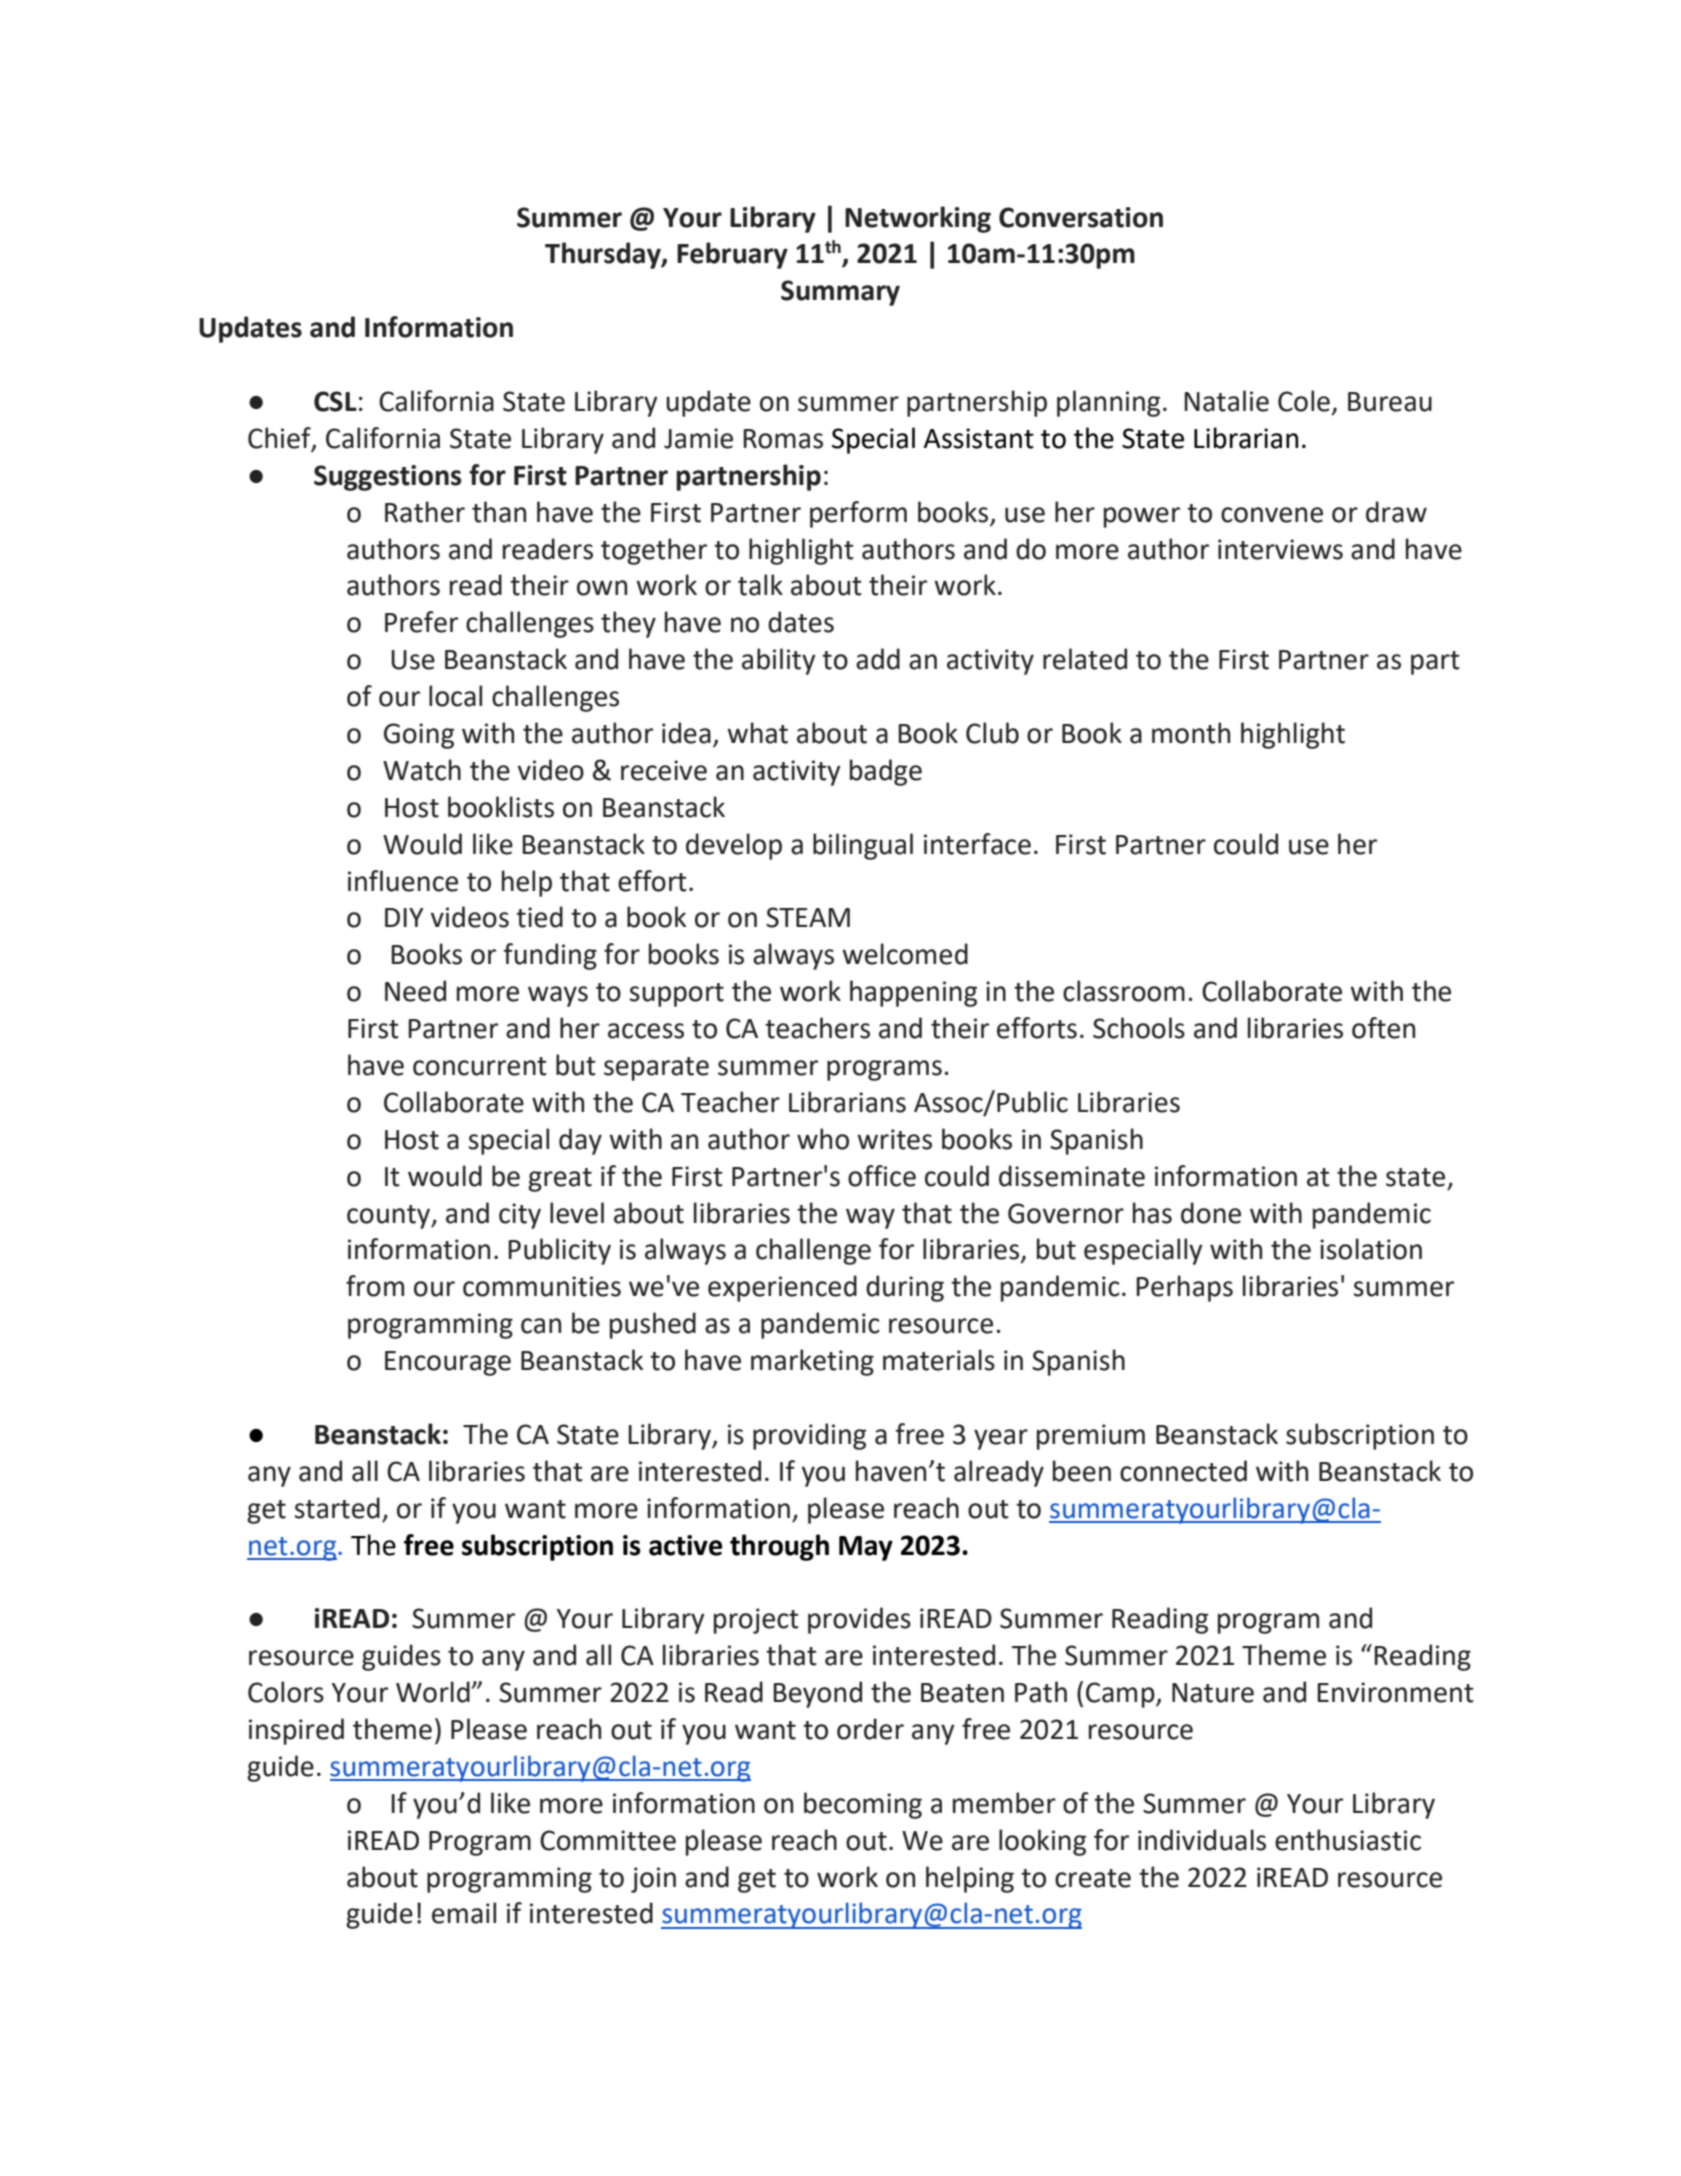 The width and height of the document is (1681, 2176). What do you see at coordinates (404, 917) in the document?
I see `DIY` at bounding box center [404, 917].
